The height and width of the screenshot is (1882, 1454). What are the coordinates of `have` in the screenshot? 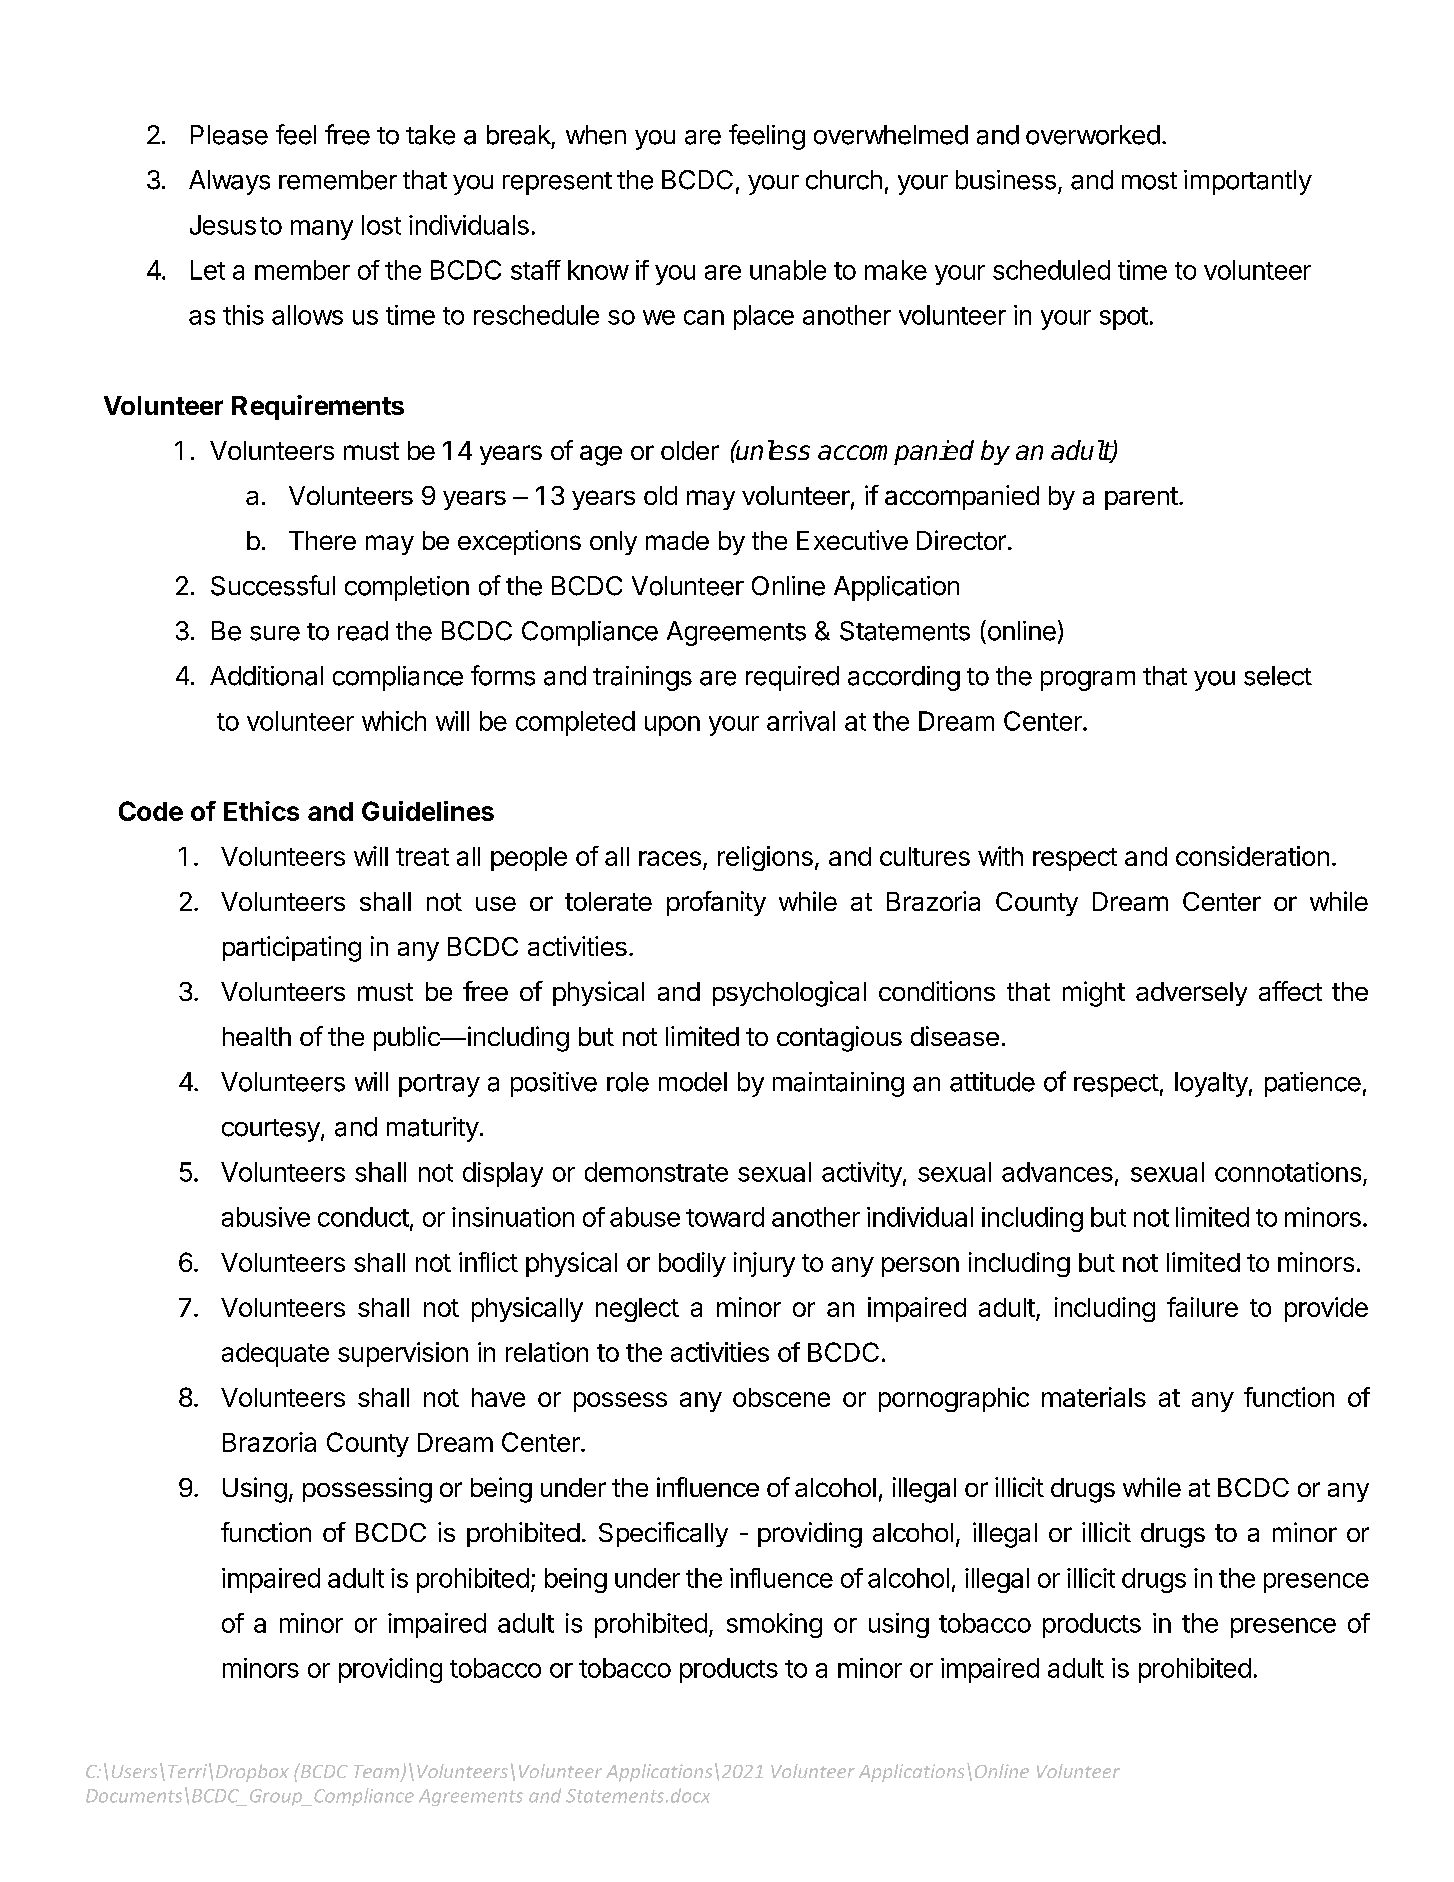 It's located at (498, 1397).
